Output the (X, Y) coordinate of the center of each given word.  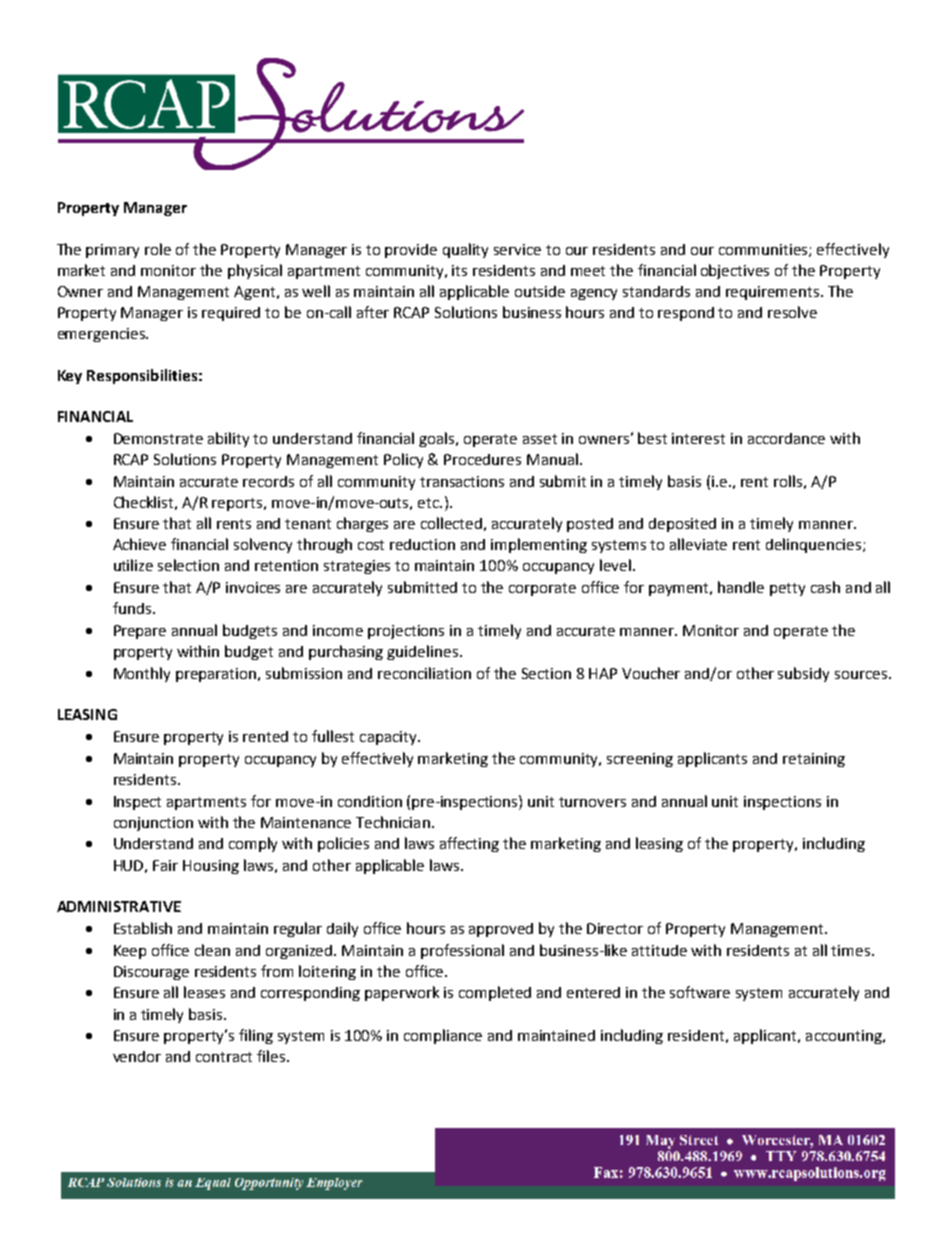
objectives (735, 271)
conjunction (153, 824)
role (158, 249)
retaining (814, 760)
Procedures (482, 459)
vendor (137, 1056)
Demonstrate (158, 438)
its (459, 270)
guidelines (424, 652)
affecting (469, 844)
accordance (786, 438)
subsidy (803, 674)
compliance (443, 1036)
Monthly (142, 674)
